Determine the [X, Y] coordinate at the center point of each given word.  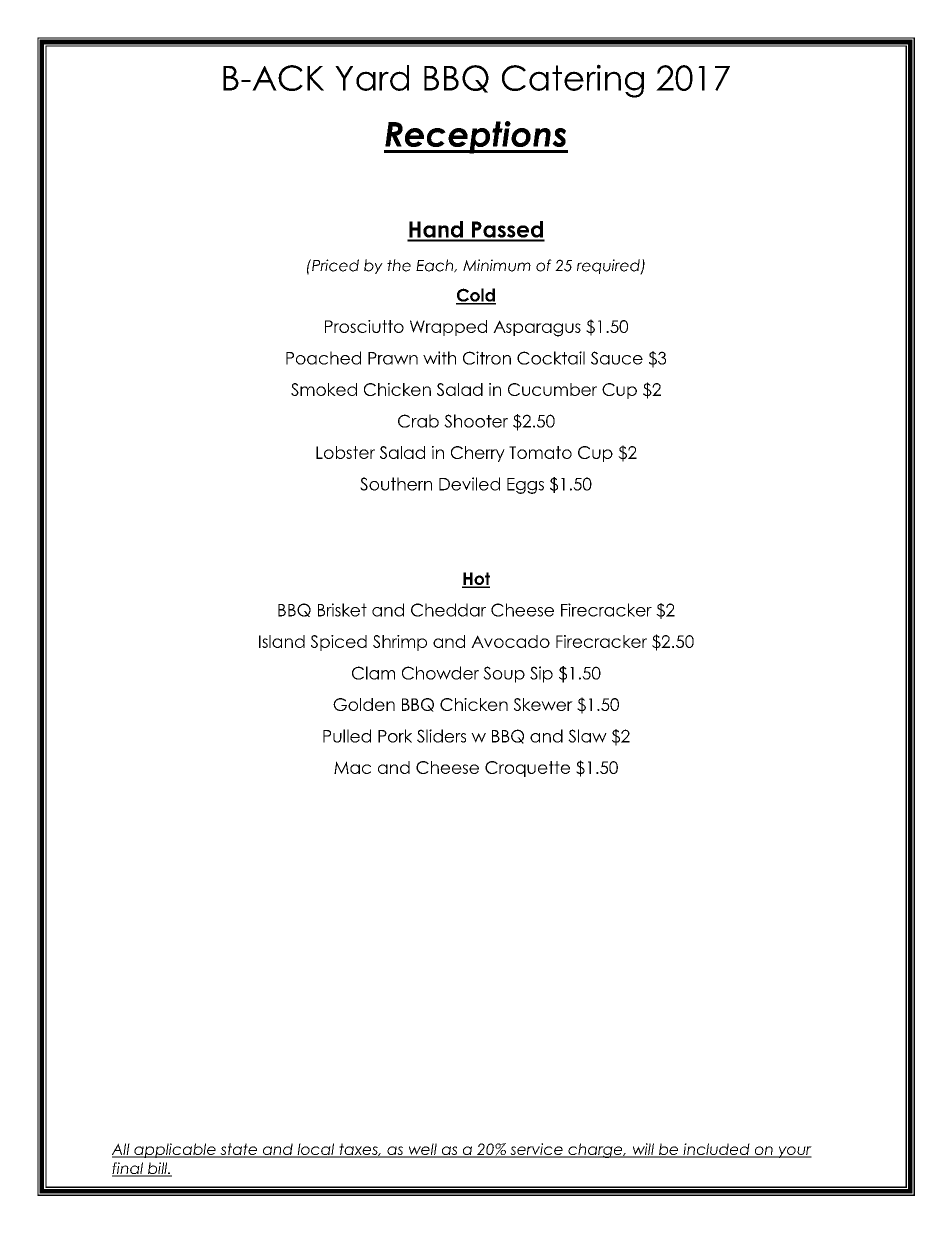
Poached [323, 358]
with [439, 358]
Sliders [441, 736]
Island [282, 641]
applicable [175, 1150]
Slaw [587, 736]
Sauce [617, 358]
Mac [352, 767]
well [422, 1150]
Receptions [476, 137]
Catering [573, 81]
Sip [541, 674]
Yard [372, 78]
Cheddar [448, 610]
